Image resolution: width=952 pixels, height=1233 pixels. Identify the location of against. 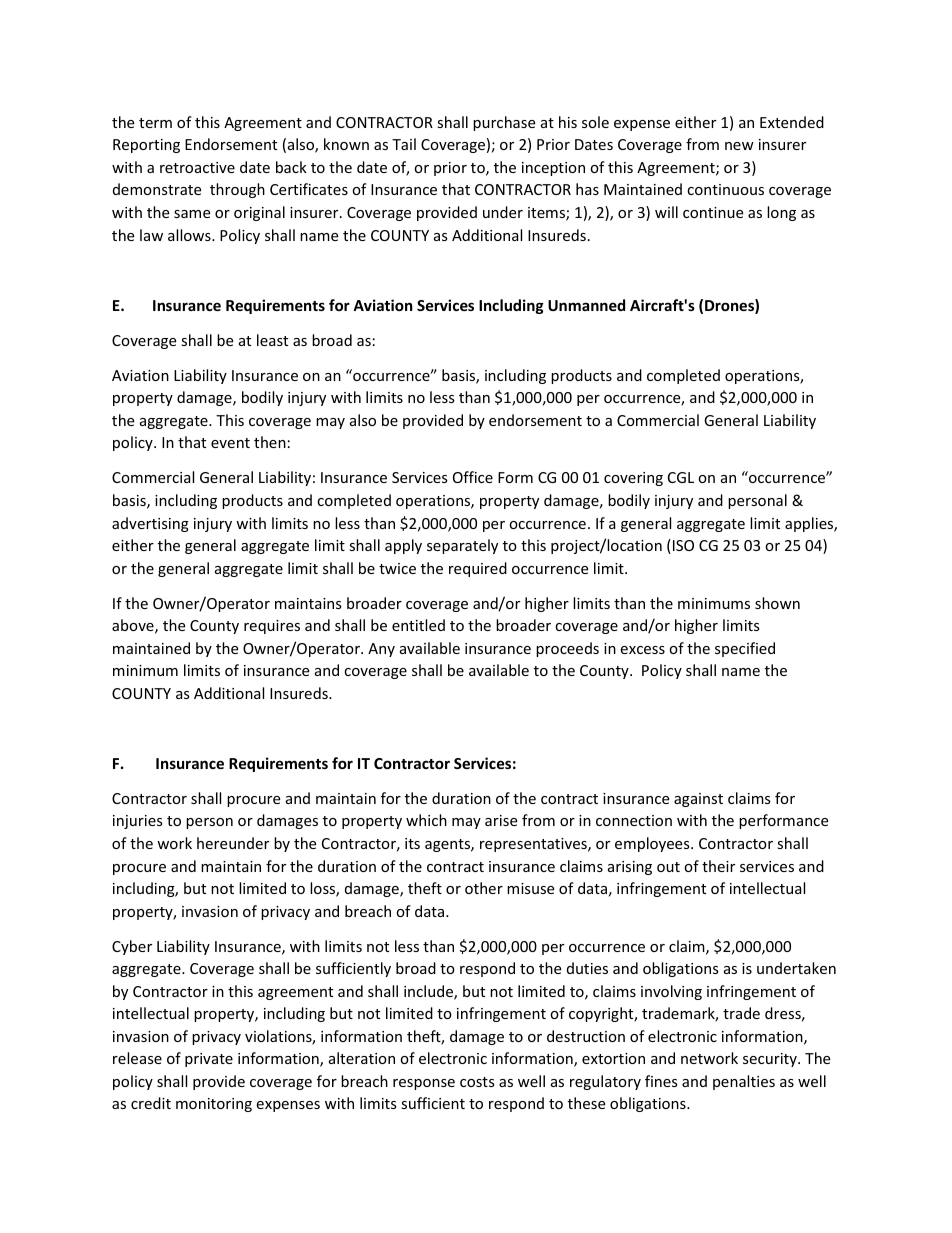
(698, 800).
